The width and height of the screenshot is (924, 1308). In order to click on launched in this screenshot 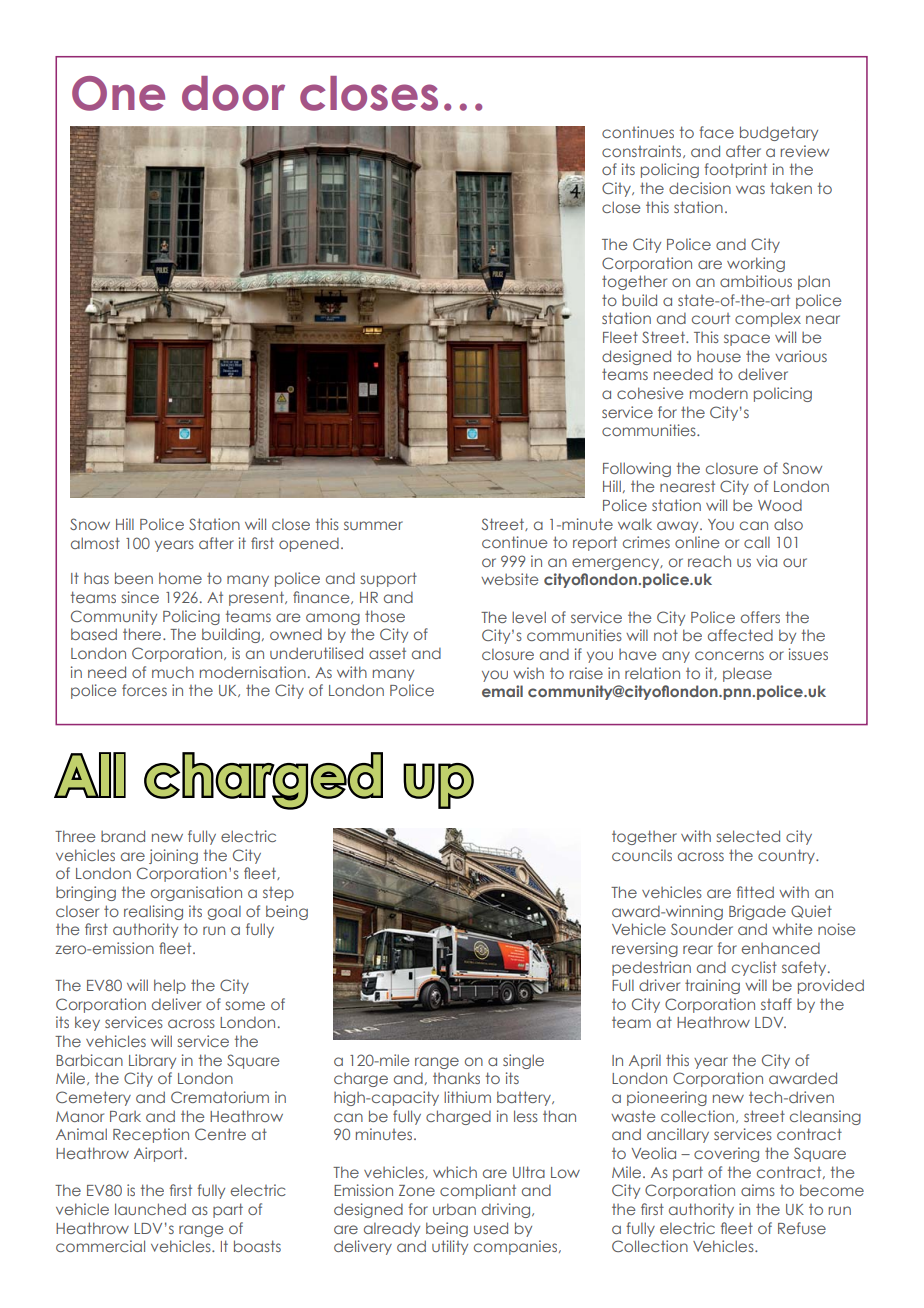, I will do `click(150, 1209)`.
